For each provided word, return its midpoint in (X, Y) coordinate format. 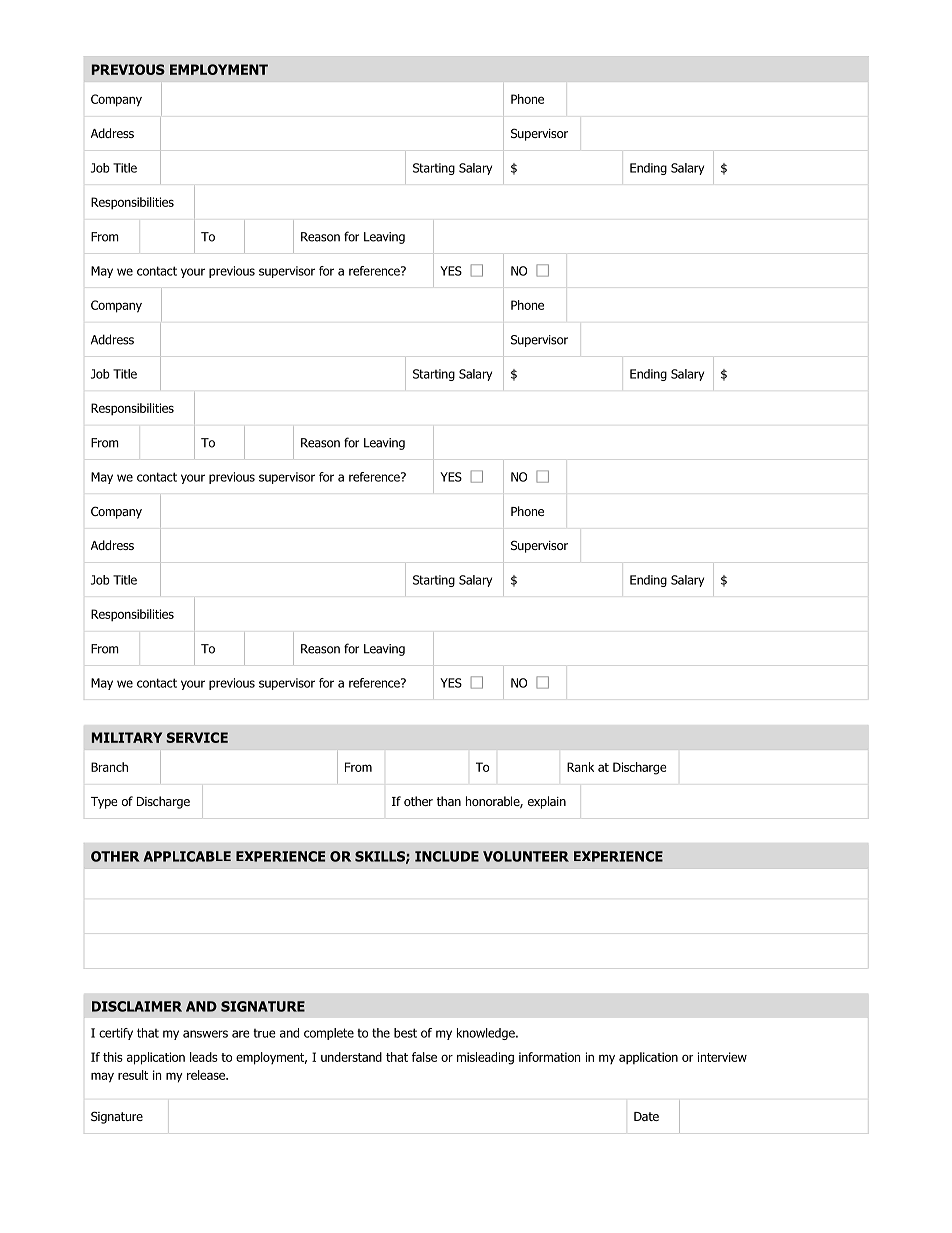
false (424, 1057)
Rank (580, 767)
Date (646, 1116)
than (449, 801)
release (207, 1075)
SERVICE (197, 737)
